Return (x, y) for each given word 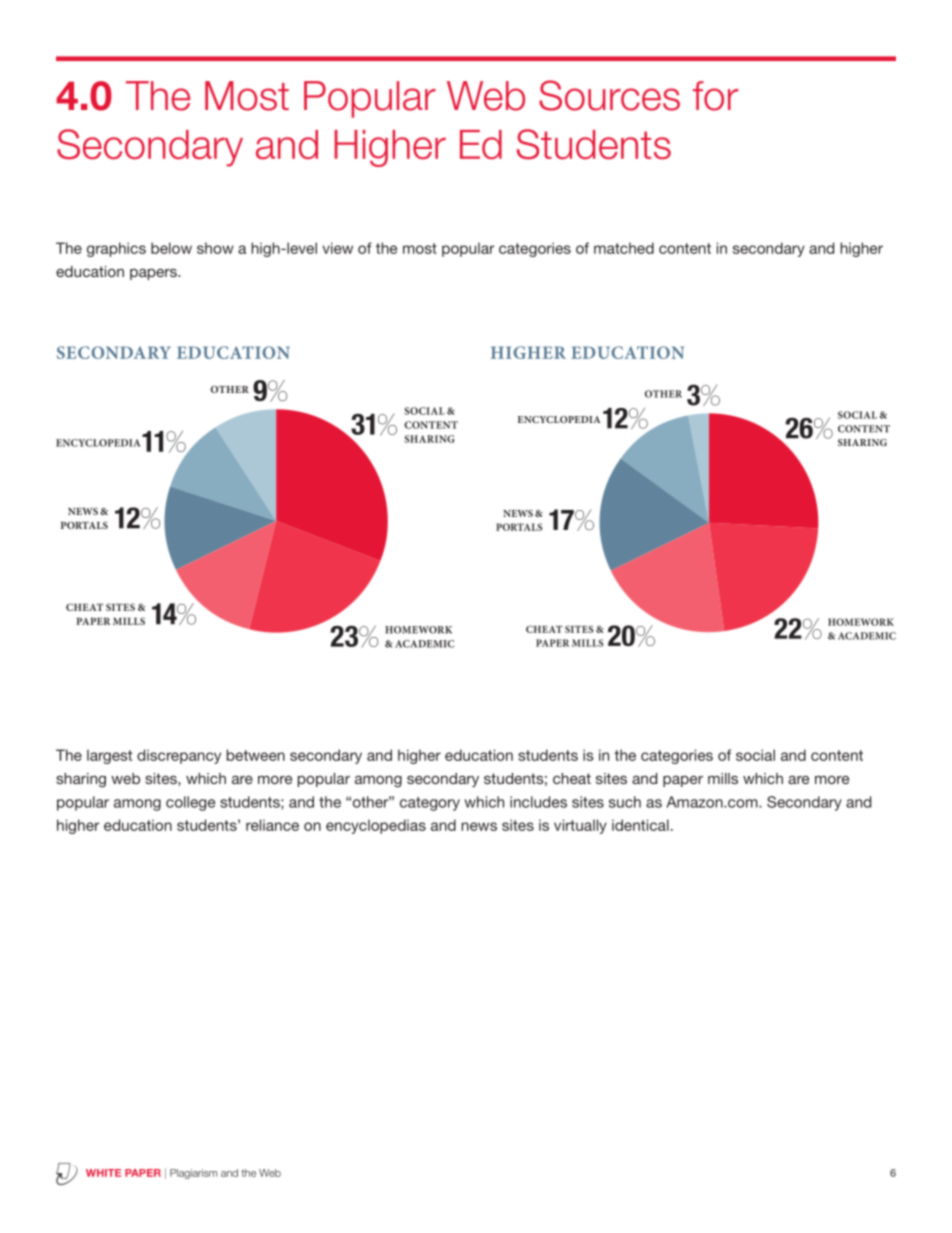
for (715, 96)
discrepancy (179, 756)
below (171, 248)
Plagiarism (193, 1174)
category (430, 804)
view (337, 248)
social (755, 755)
